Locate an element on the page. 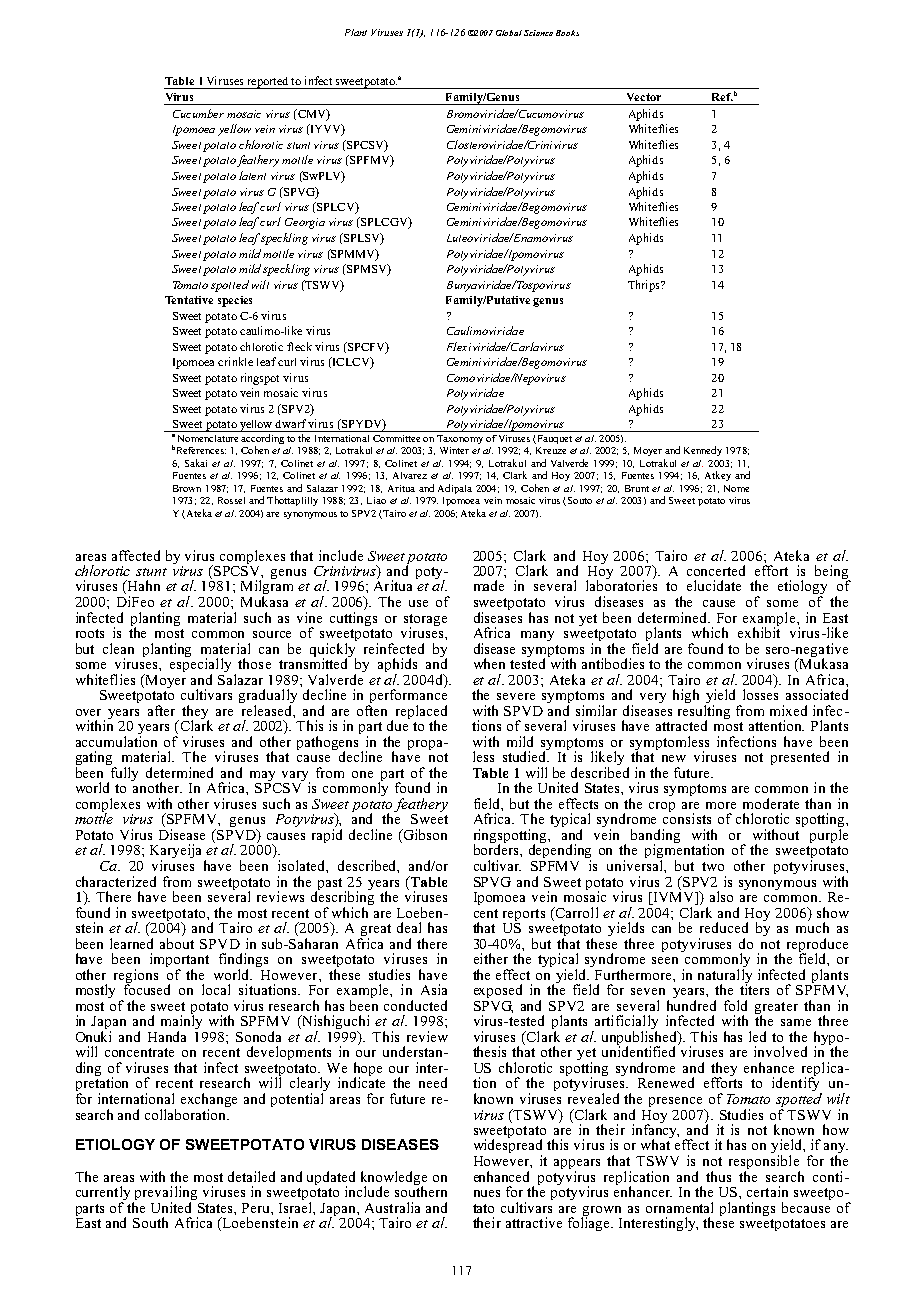 Image resolution: width=924 pixels, height=1308 pixels. storage is located at coordinates (425, 621).
